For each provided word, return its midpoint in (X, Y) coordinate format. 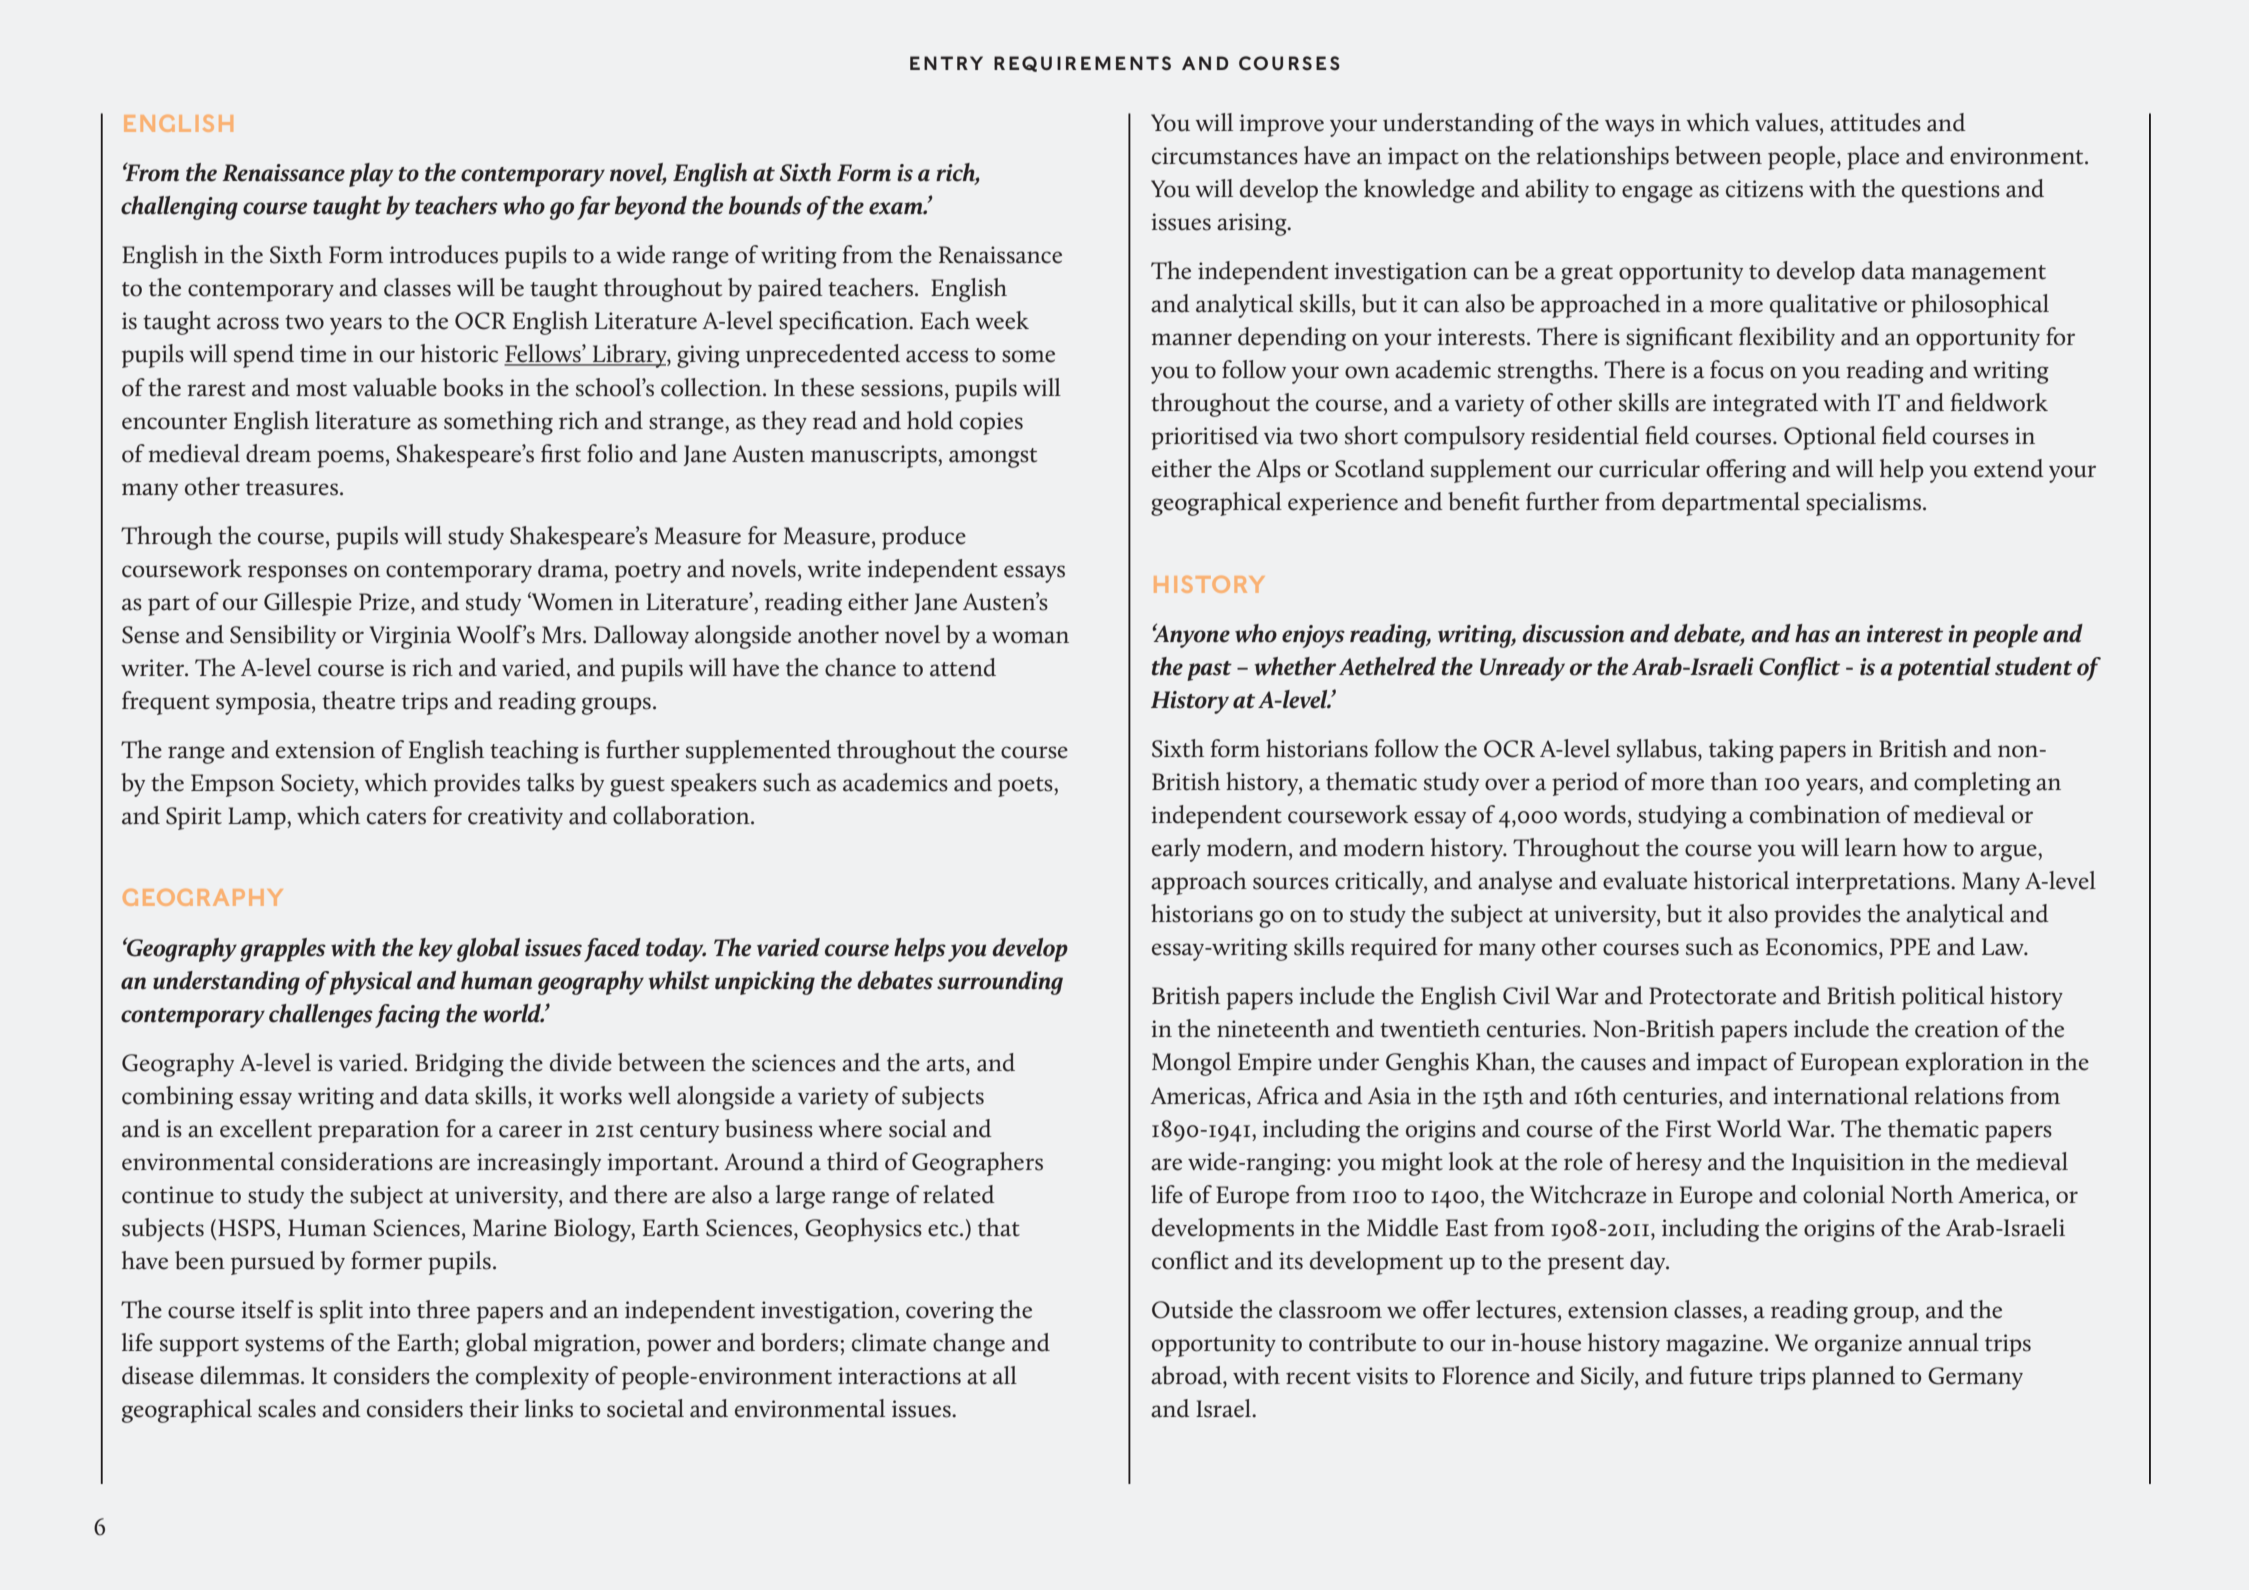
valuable (395, 387)
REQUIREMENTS (1082, 64)
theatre (358, 700)
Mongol (1191, 1064)
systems (284, 1347)
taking (1741, 751)
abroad (1187, 1375)
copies (991, 423)
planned (1853, 1378)
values (1786, 122)
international (1840, 1095)
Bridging (459, 1065)
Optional (1830, 438)
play (371, 175)
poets (1026, 787)
